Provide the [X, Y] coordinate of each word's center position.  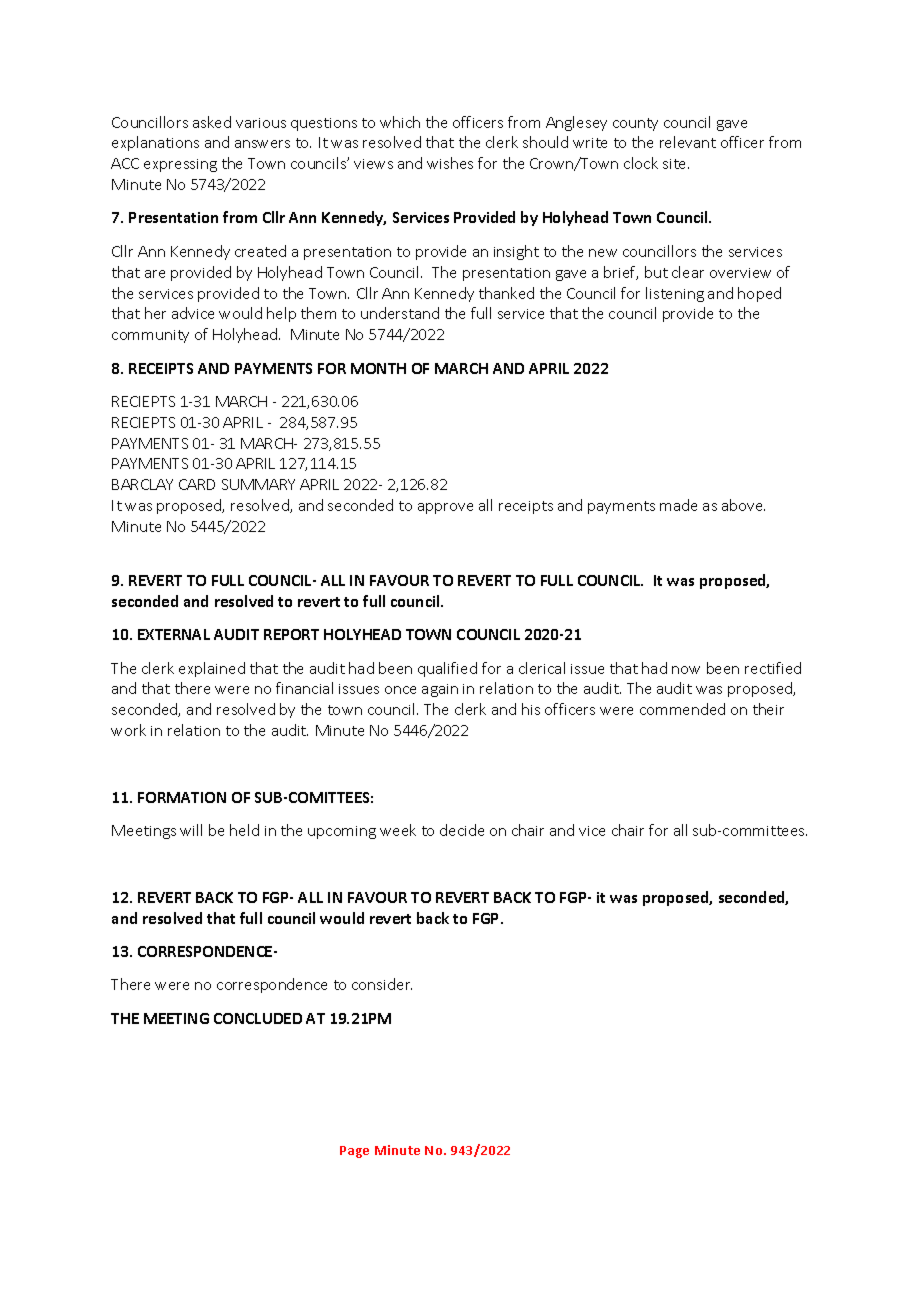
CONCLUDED [258, 1018]
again [440, 690]
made [678, 505]
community [150, 336]
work [128, 730]
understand [400, 313]
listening [675, 294]
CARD [197, 484]
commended [682, 709]
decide [462, 830]
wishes [450, 163]
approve [445, 508]
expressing [180, 165]
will [191, 830]
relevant [688, 142]
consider [382, 984]
